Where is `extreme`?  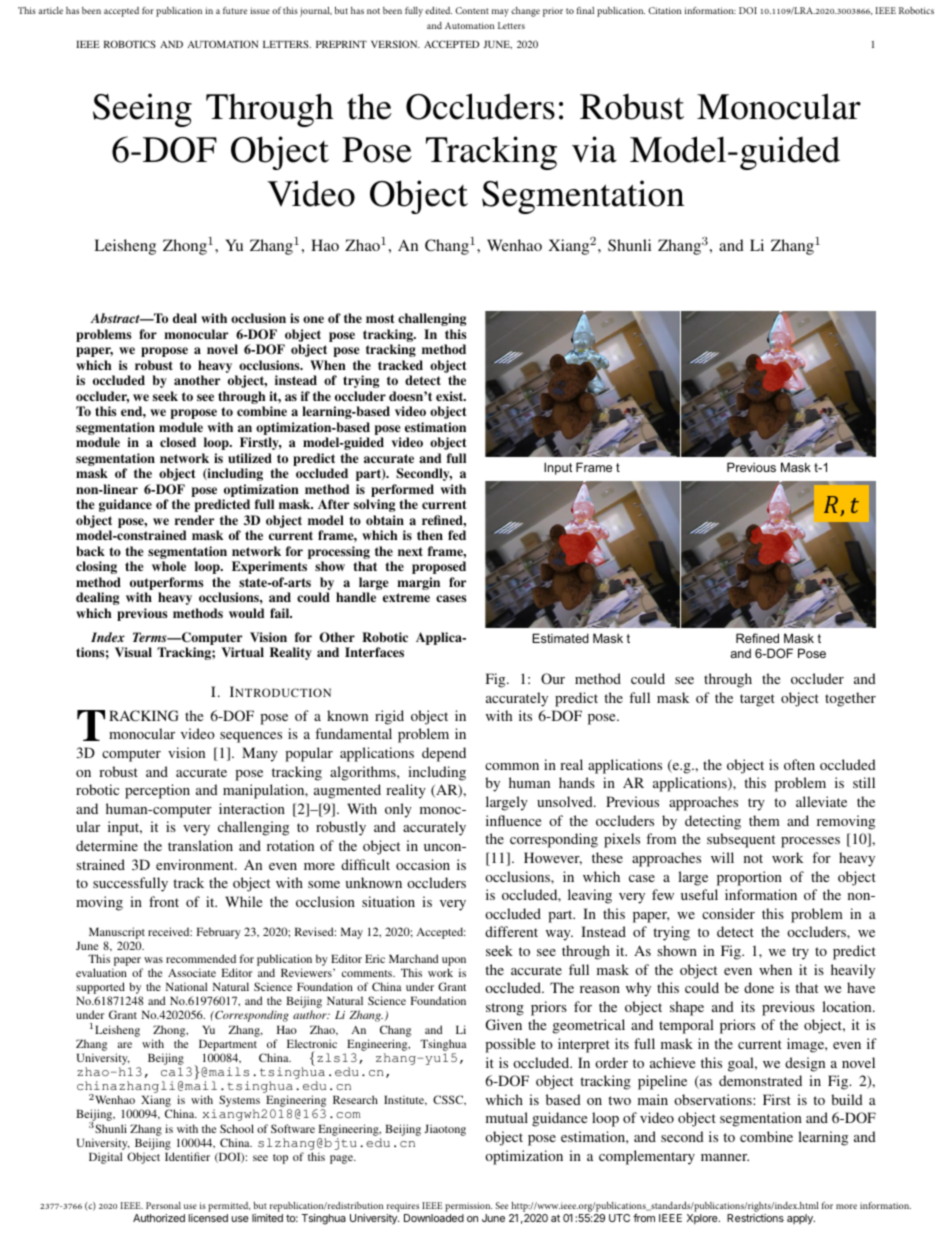 extreme is located at coordinates (406, 597).
